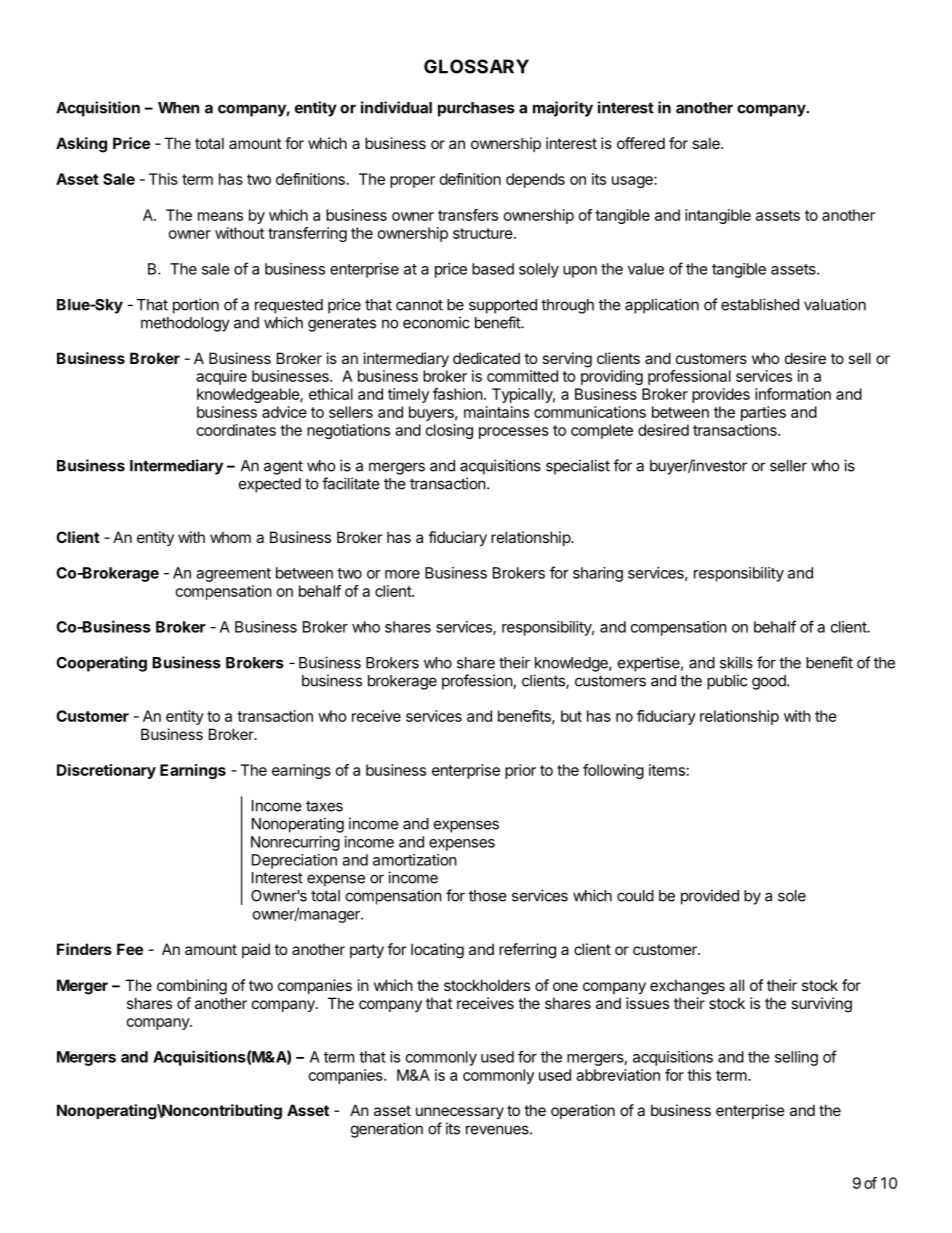 The width and height of the screenshot is (952, 1233). I want to click on combining, so click(192, 987).
